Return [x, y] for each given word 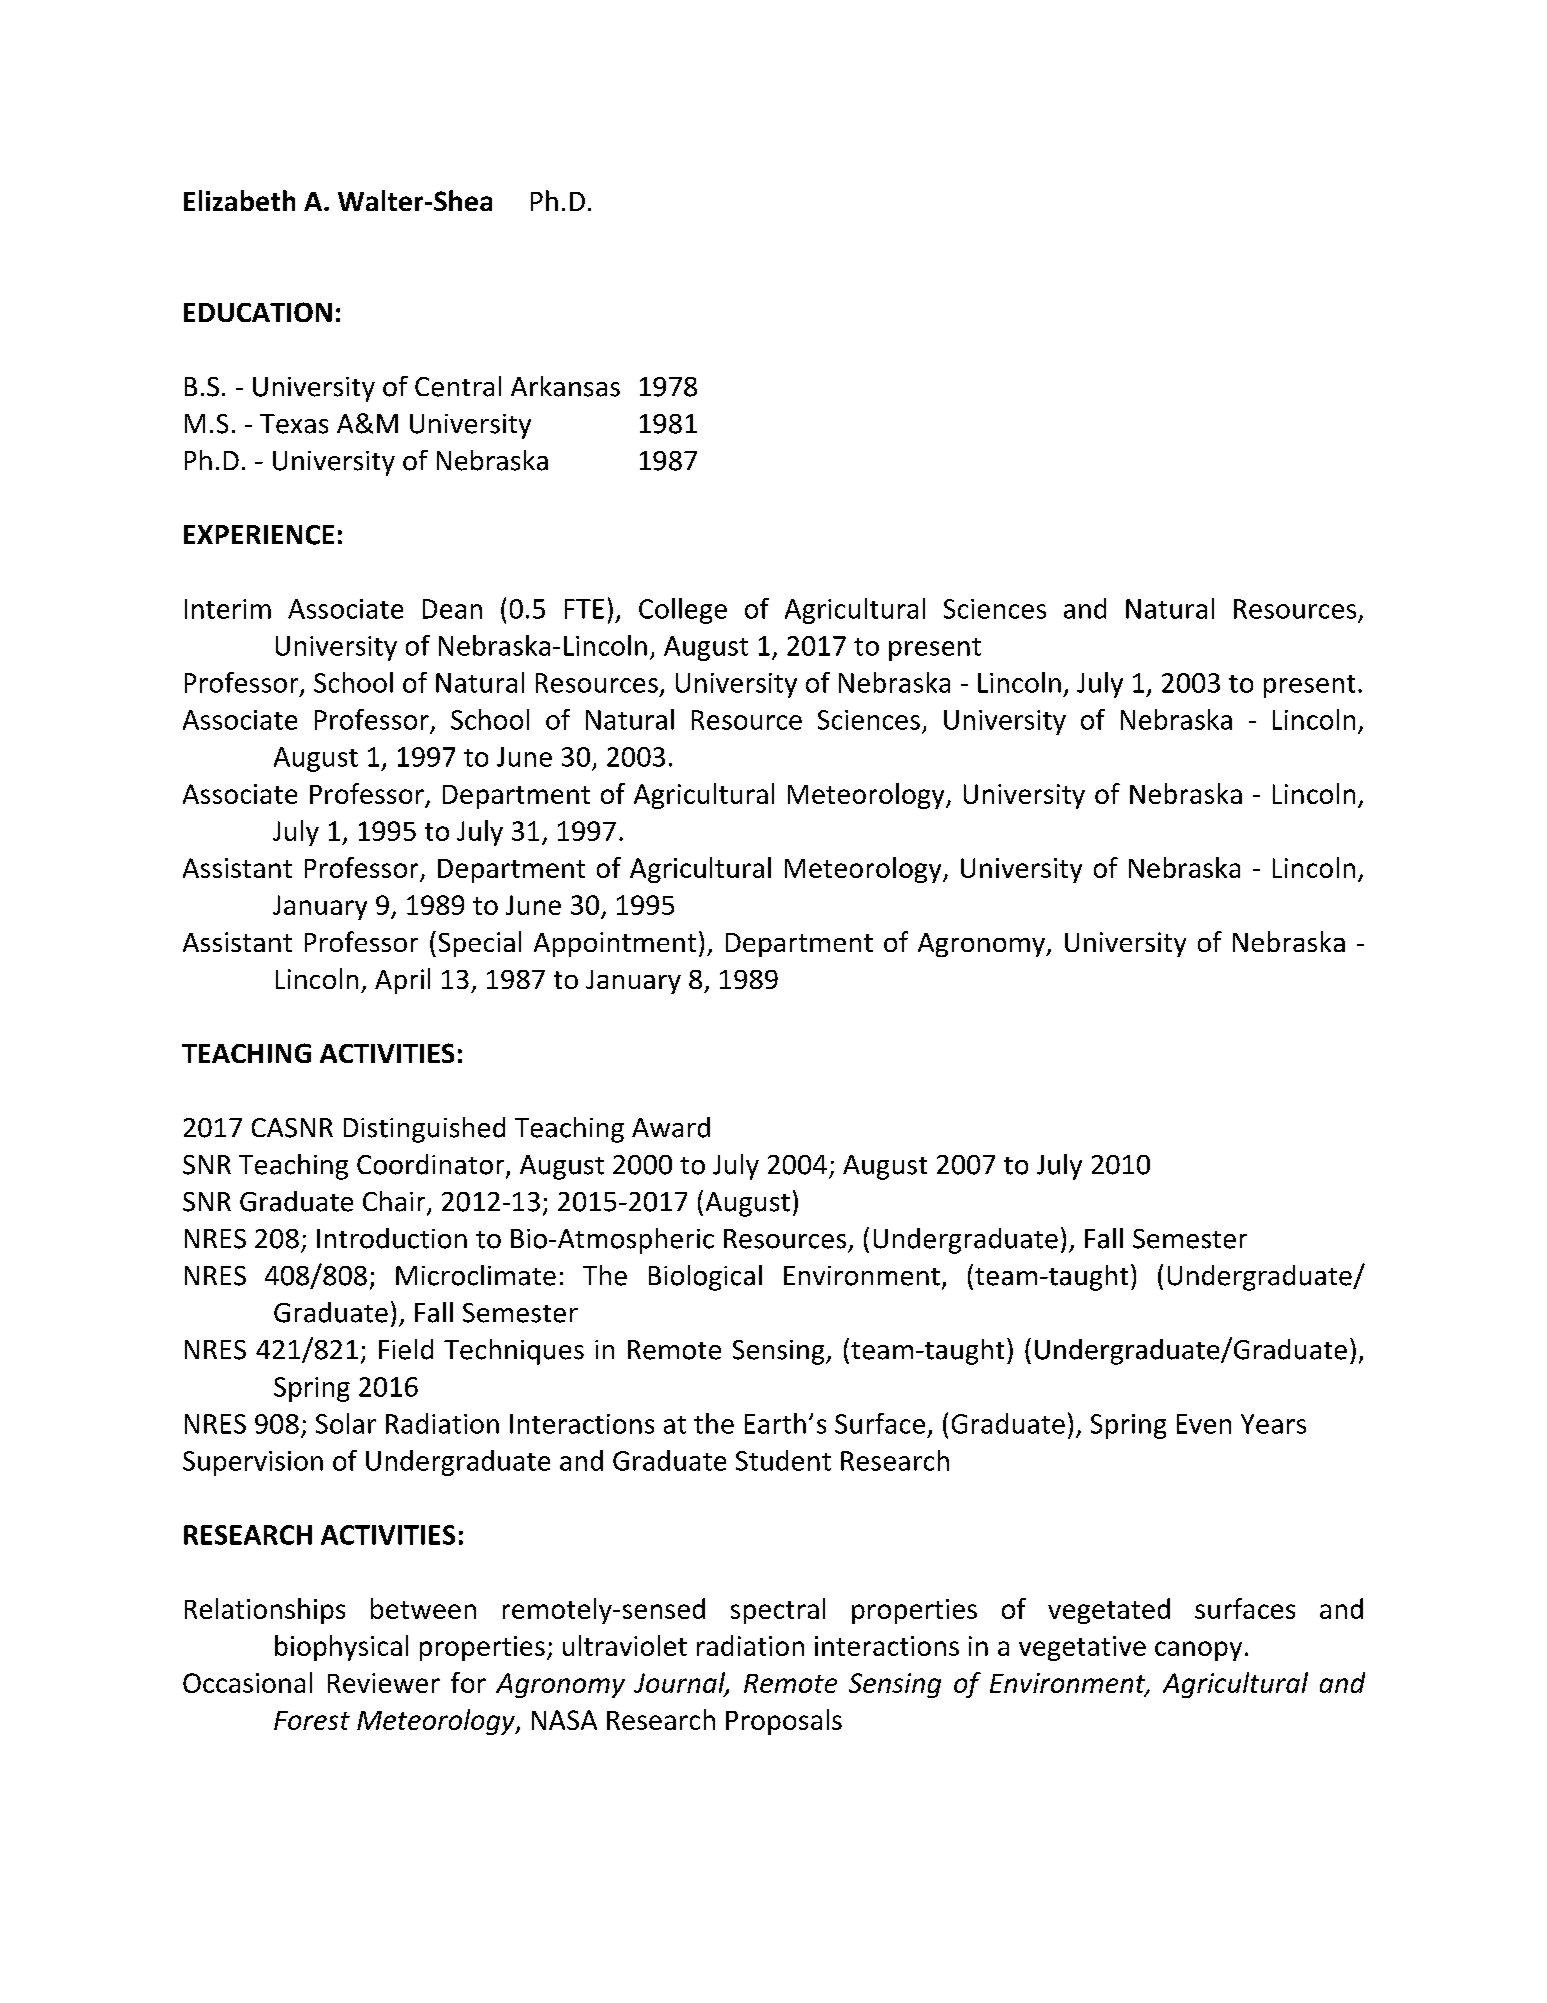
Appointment [615, 944]
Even [1204, 1424]
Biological [705, 1278]
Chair [395, 1202]
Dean [452, 609]
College [683, 611]
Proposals [784, 1722]
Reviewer [384, 1683]
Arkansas [565, 386]
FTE [584, 609]
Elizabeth [239, 200]
